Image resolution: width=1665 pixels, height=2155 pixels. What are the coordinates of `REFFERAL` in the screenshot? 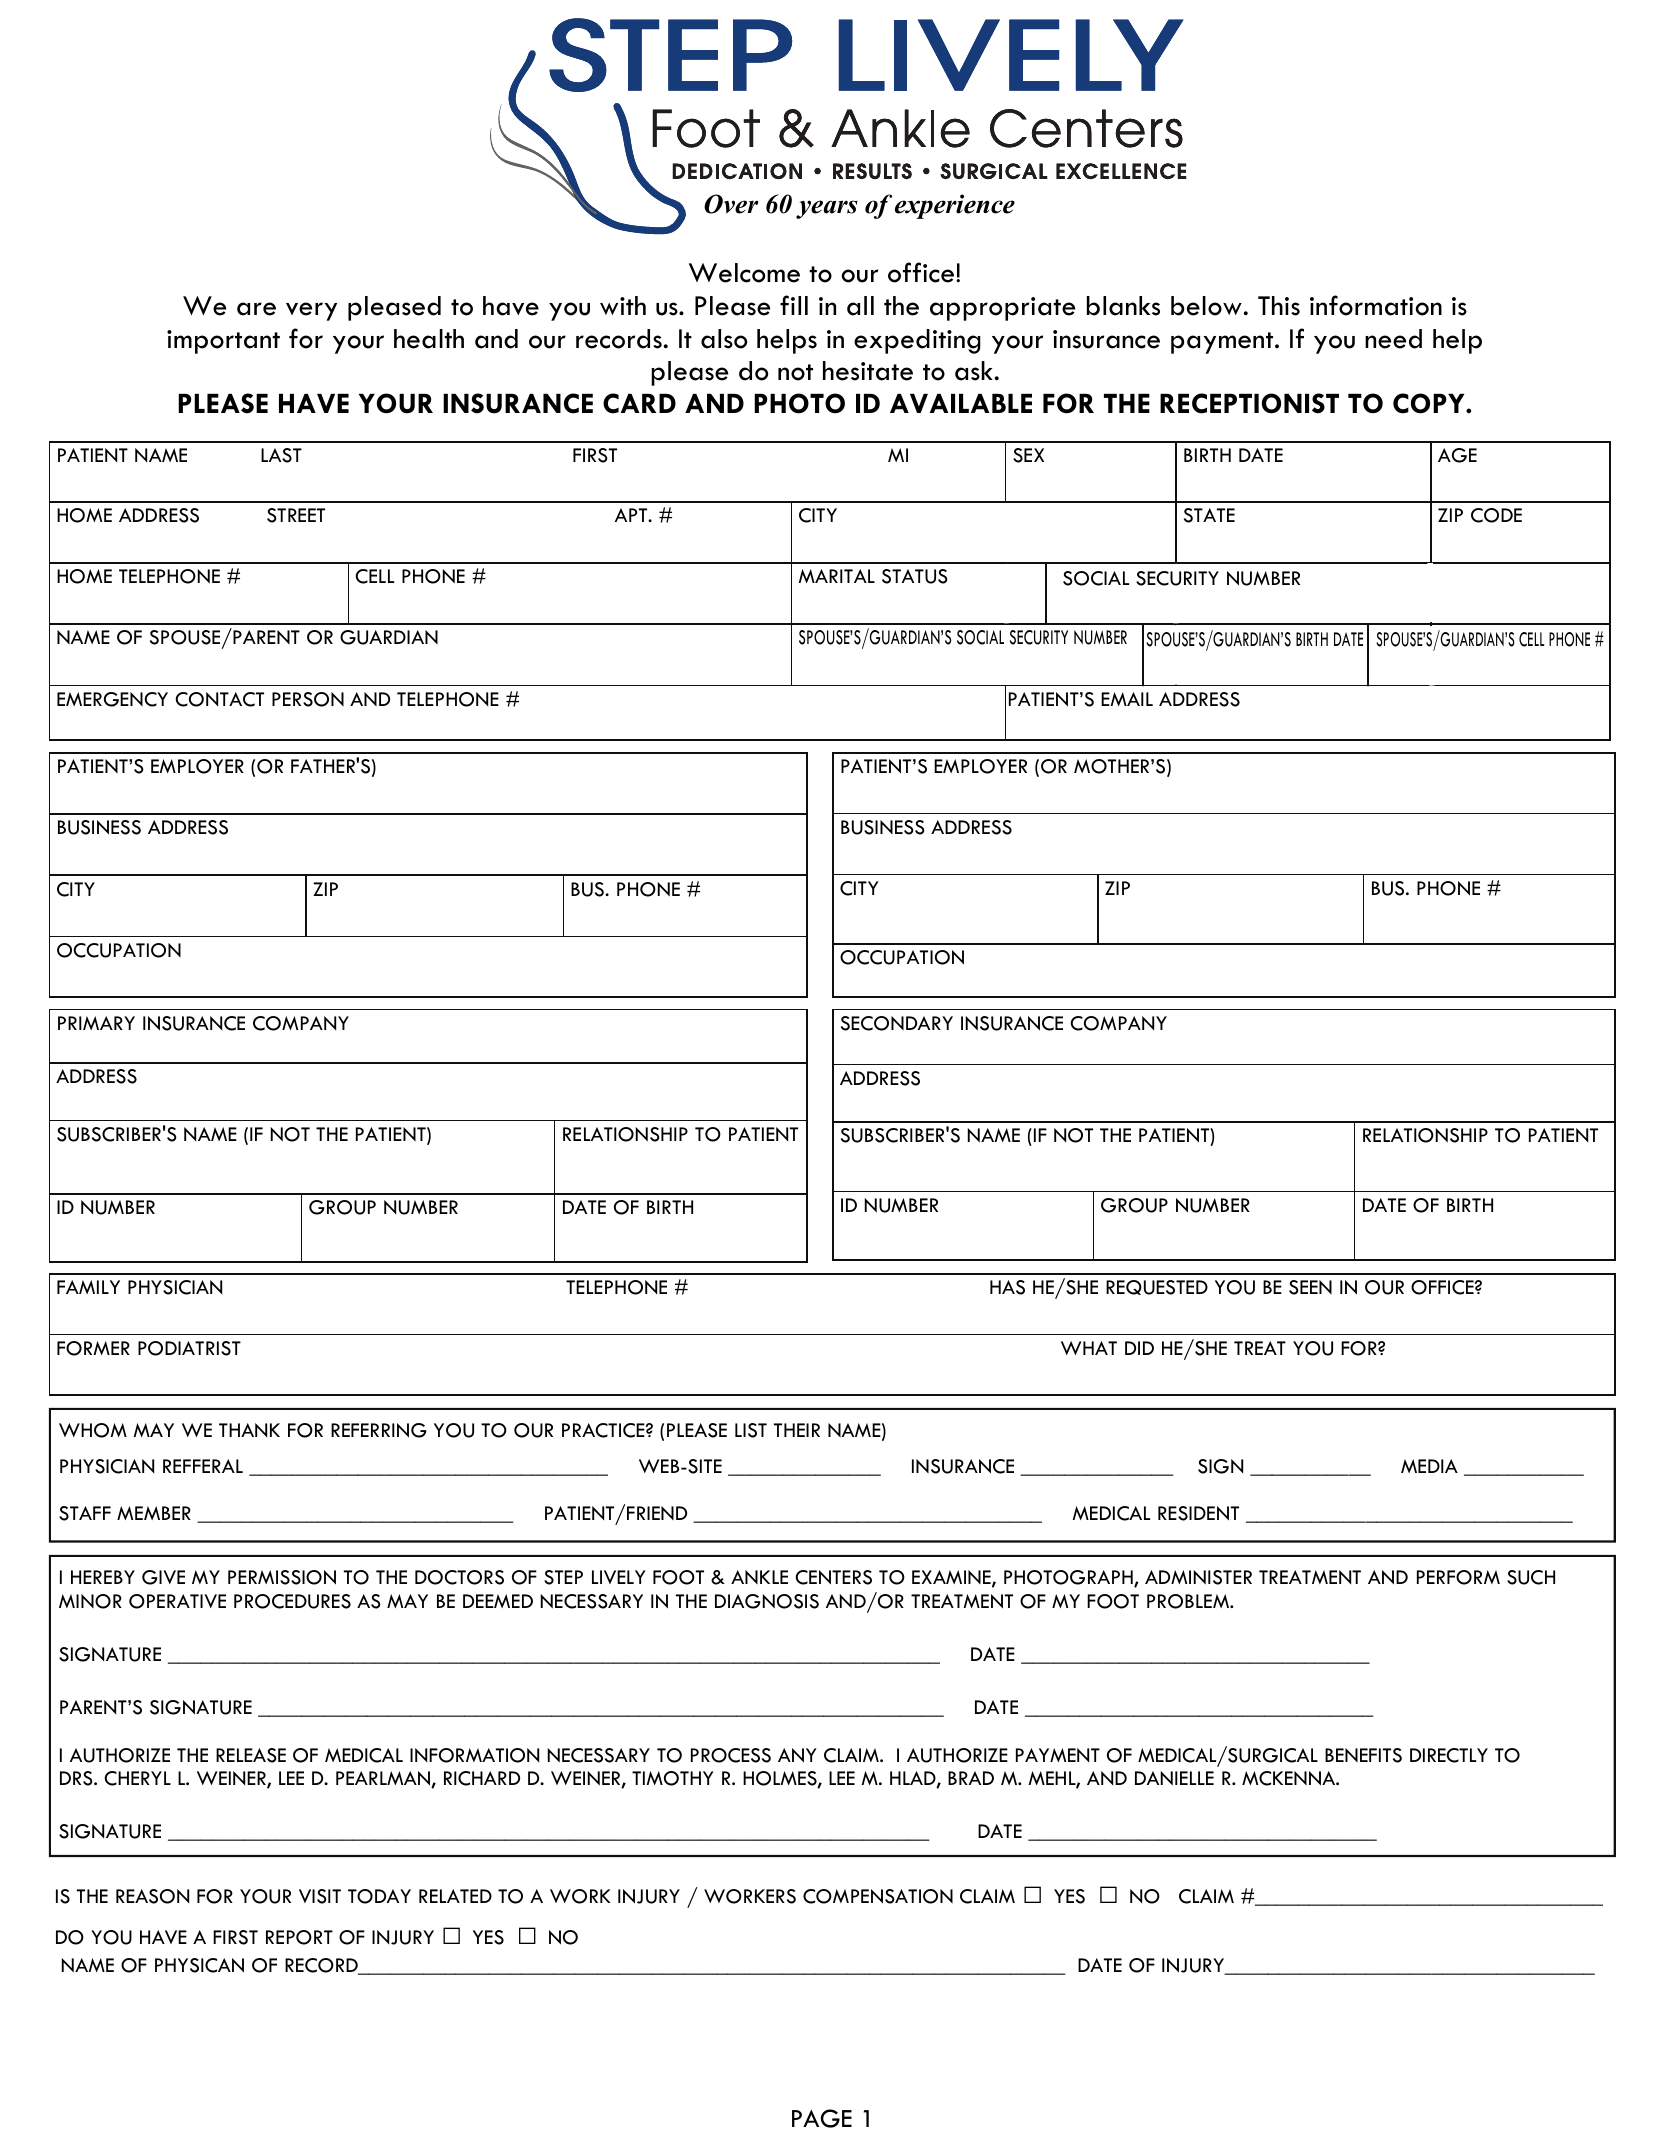 It's located at (203, 1466).
